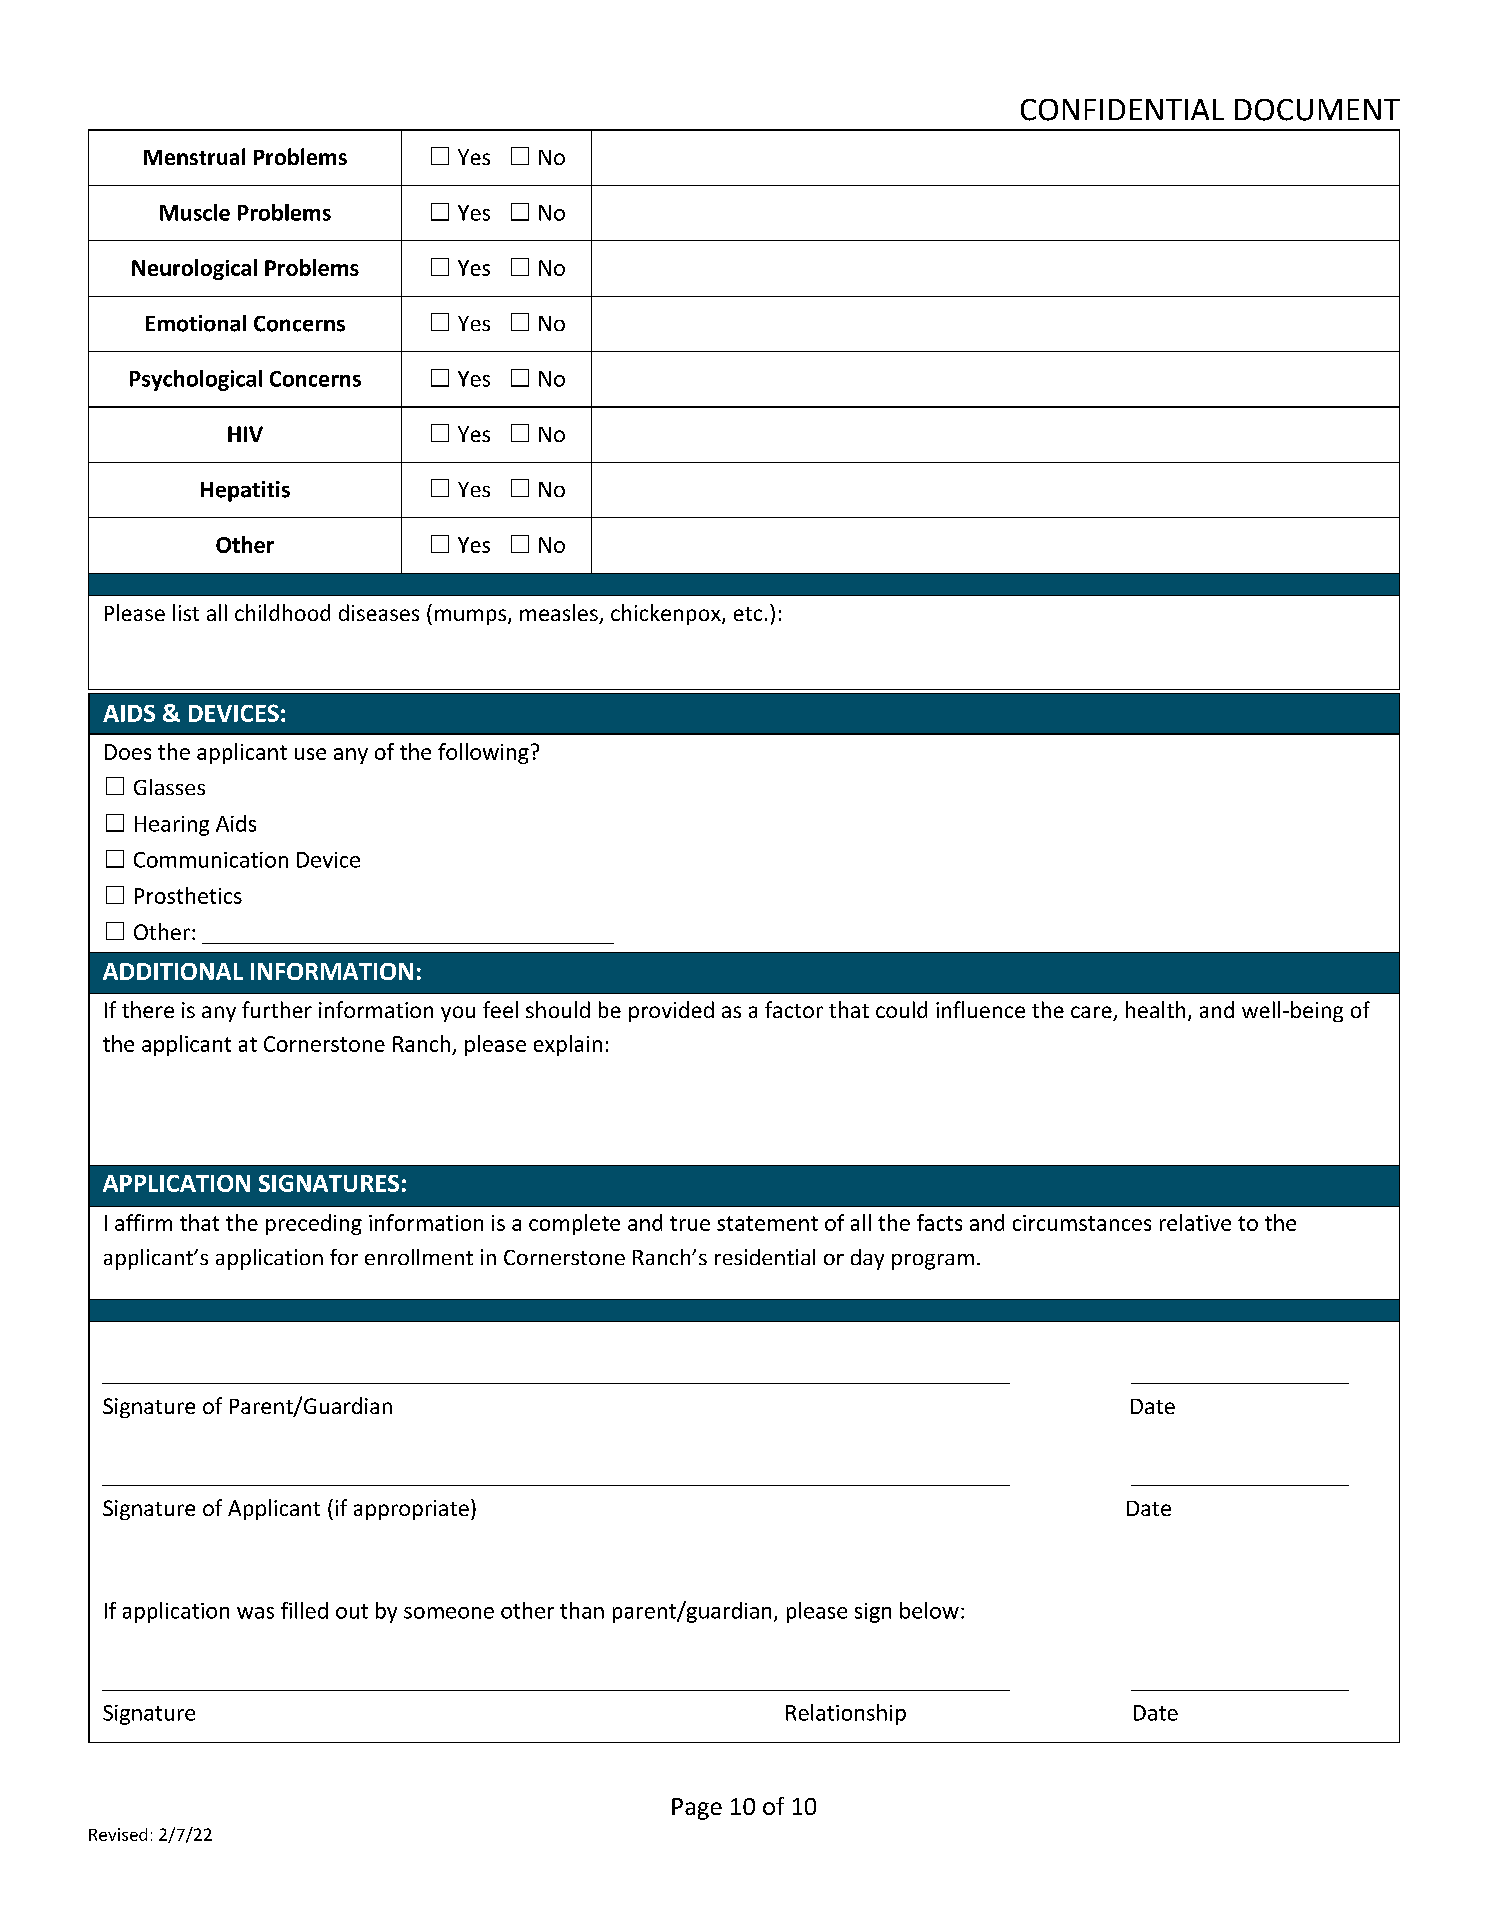 This document has width=1487, height=1924. I want to click on relative, so click(1195, 1222).
